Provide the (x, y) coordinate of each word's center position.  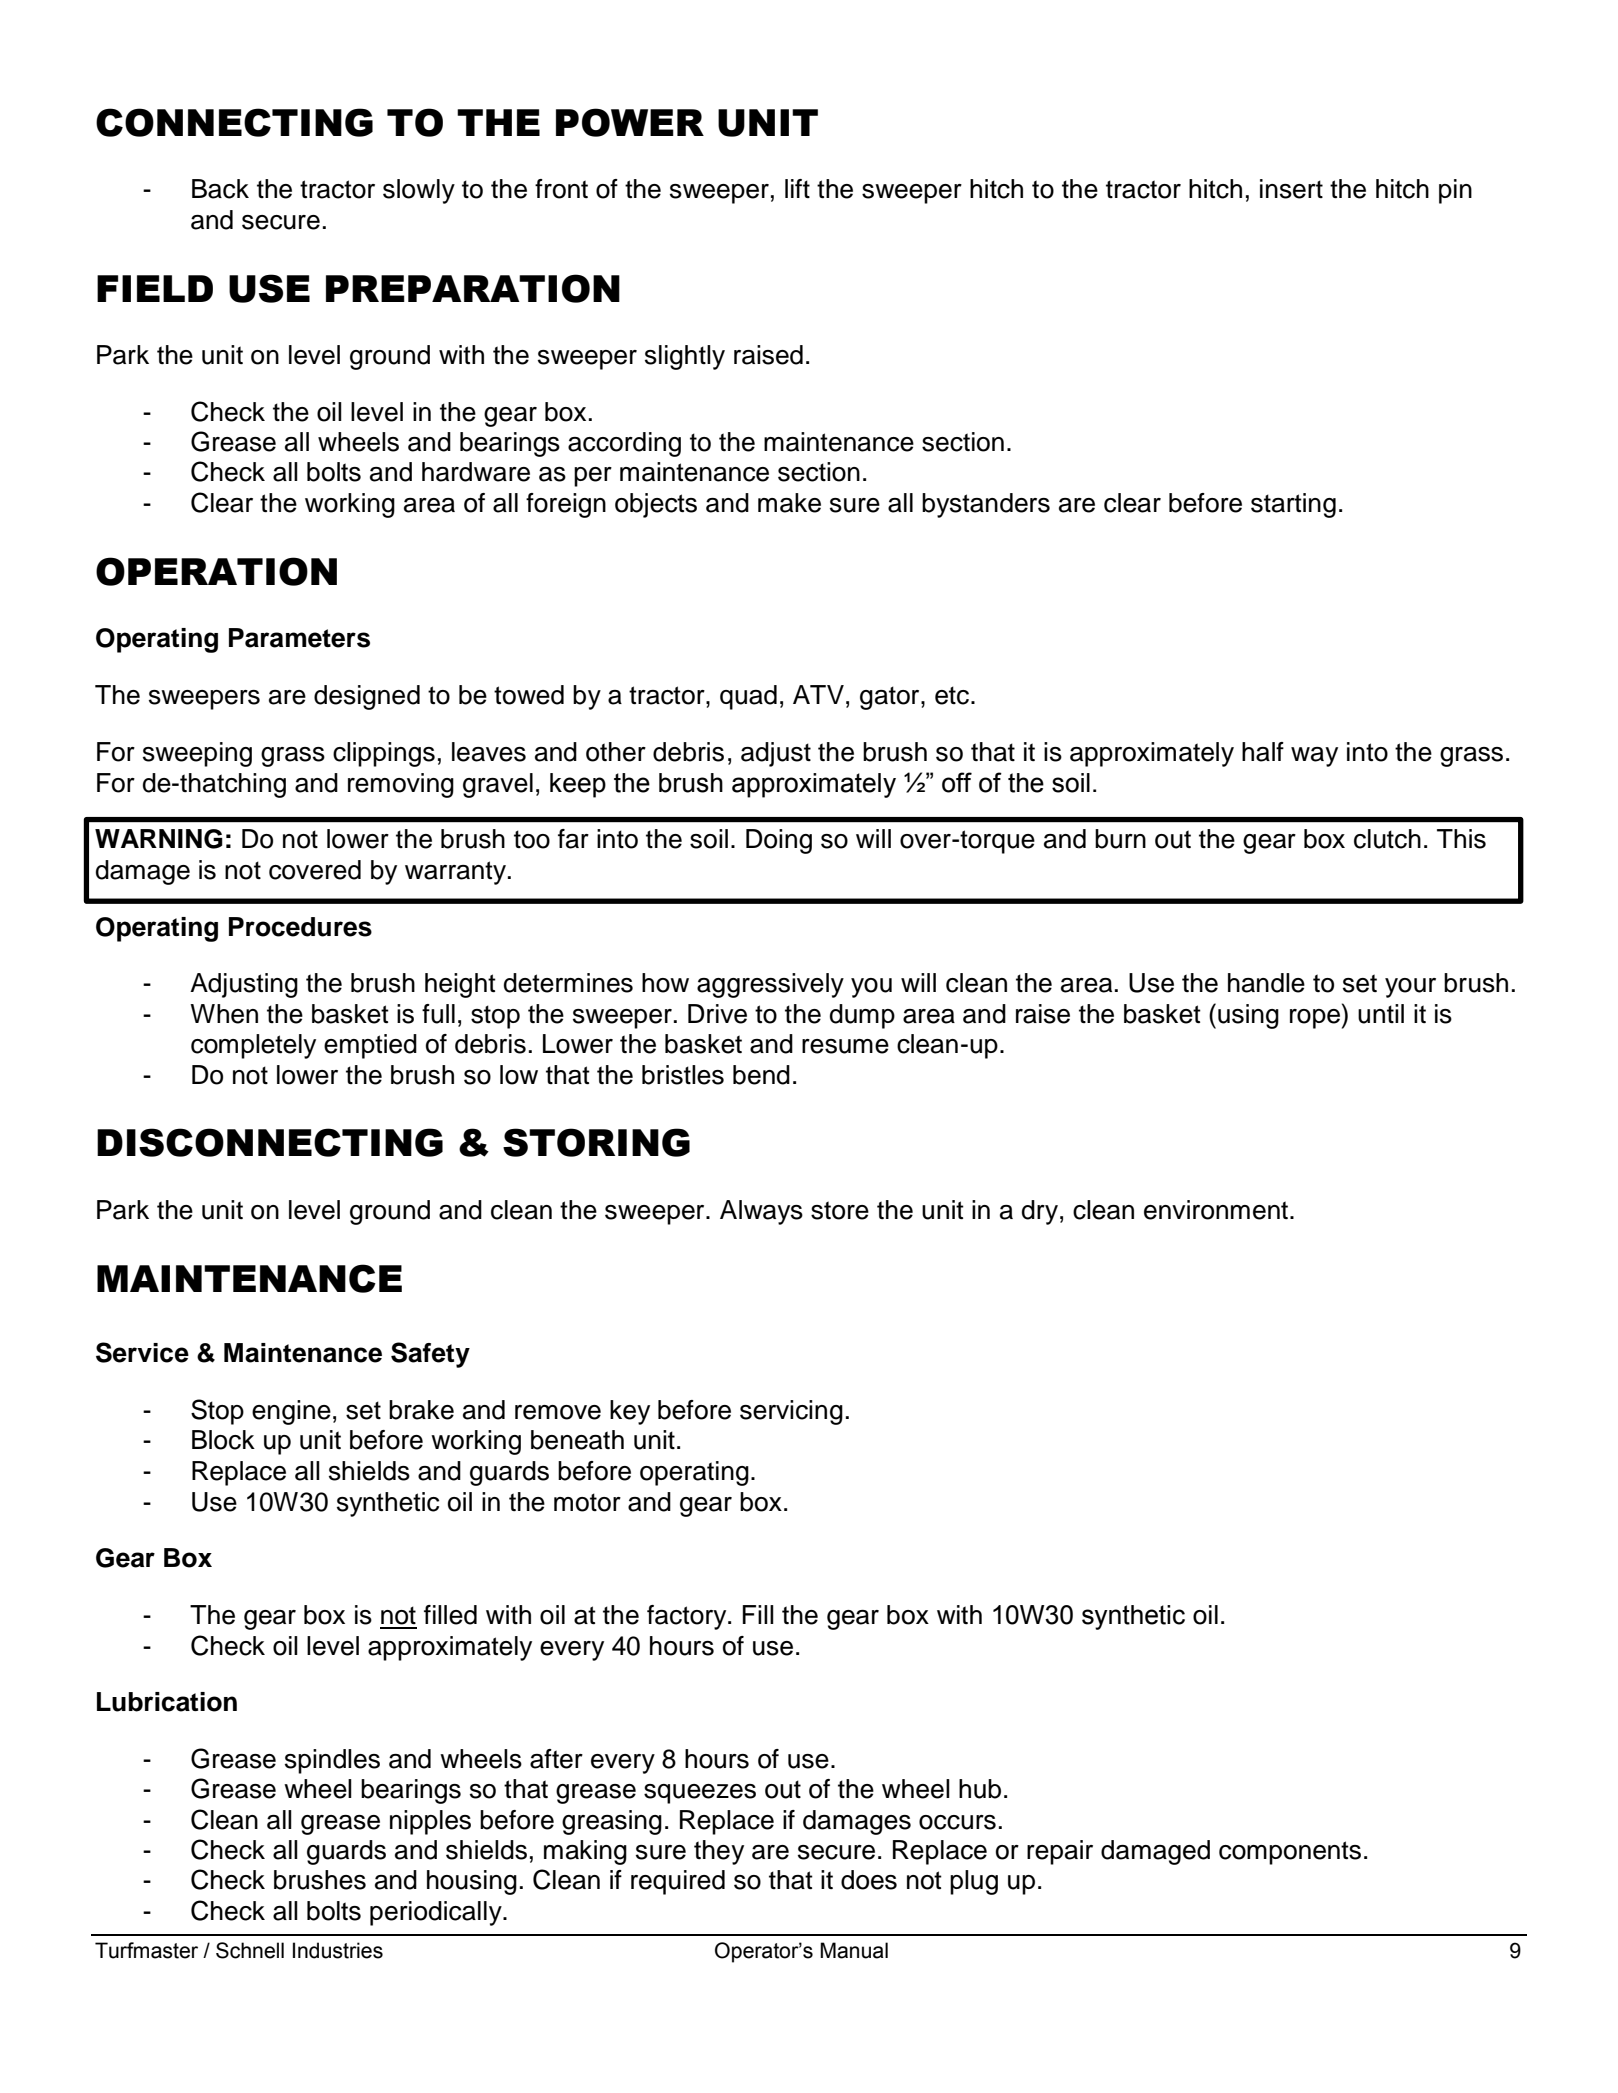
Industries (338, 1950)
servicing (791, 1412)
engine (291, 1412)
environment (1217, 1210)
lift (797, 188)
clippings (384, 754)
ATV (818, 694)
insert (1291, 189)
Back (220, 189)
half (1263, 752)
